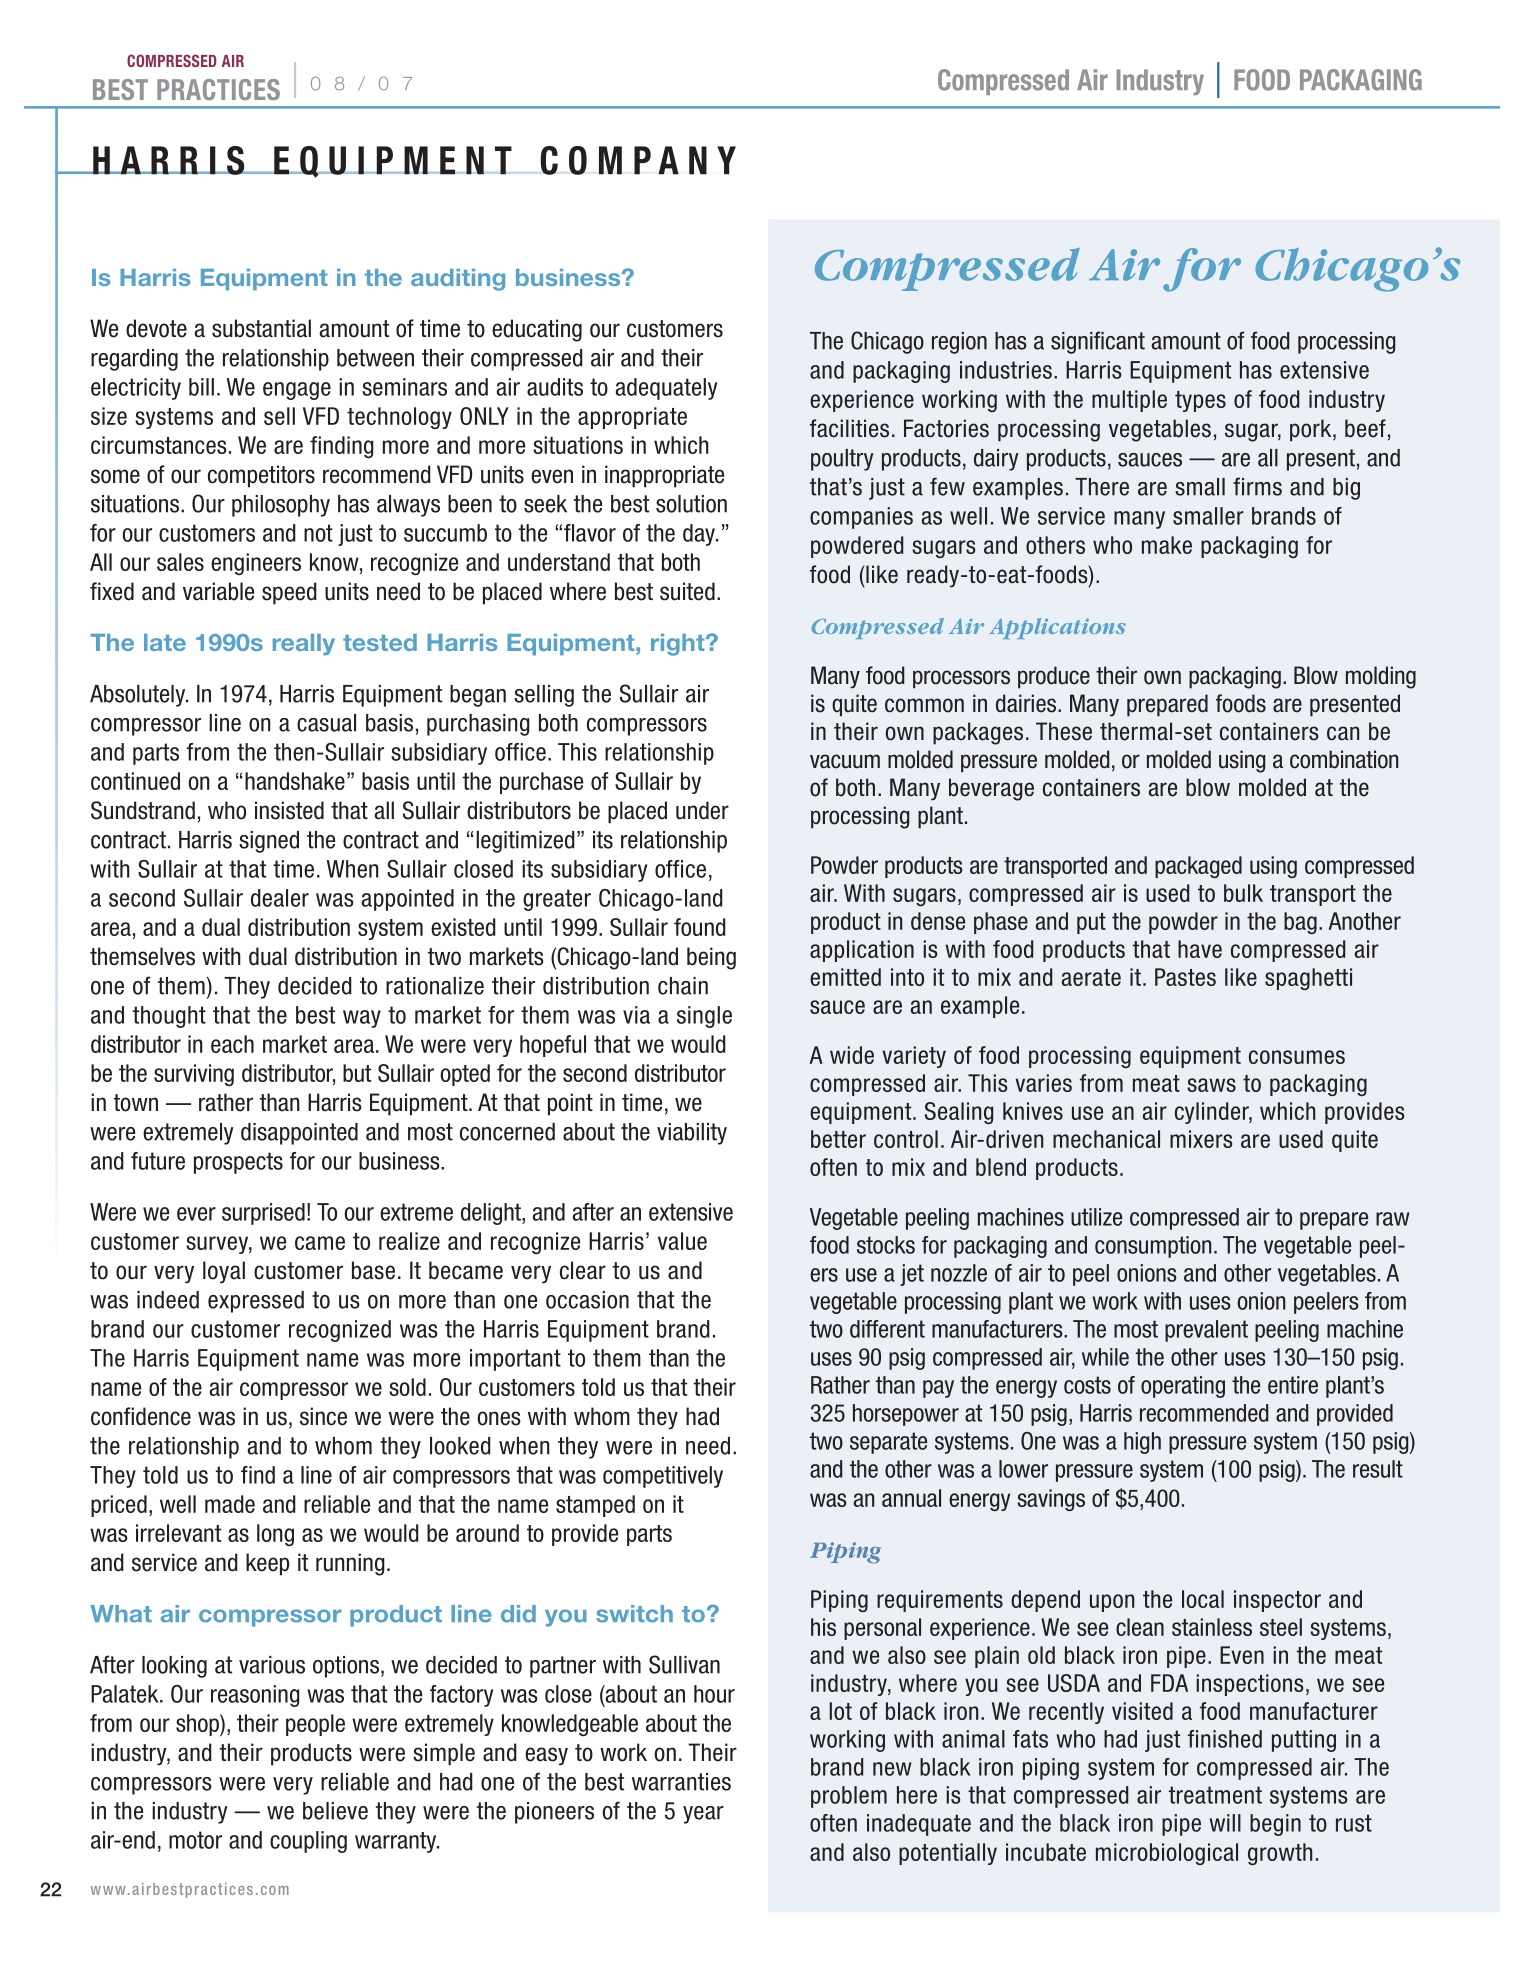  What do you see at coordinates (335, 1811) in the page?
I see `believe` at bounding box center [335, 1811].
